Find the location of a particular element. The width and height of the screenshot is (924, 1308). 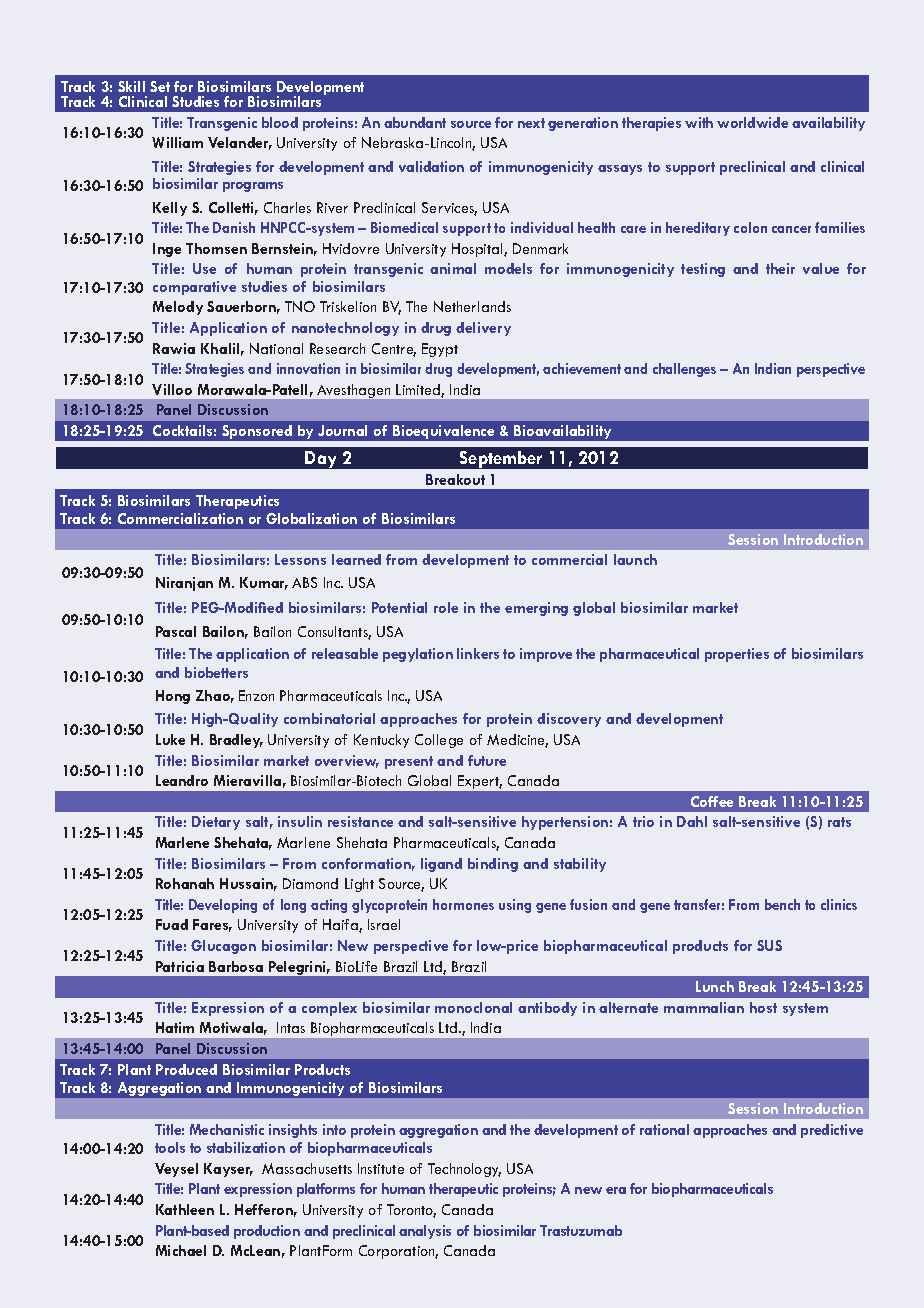

role is located at coordinates (446, 607).
